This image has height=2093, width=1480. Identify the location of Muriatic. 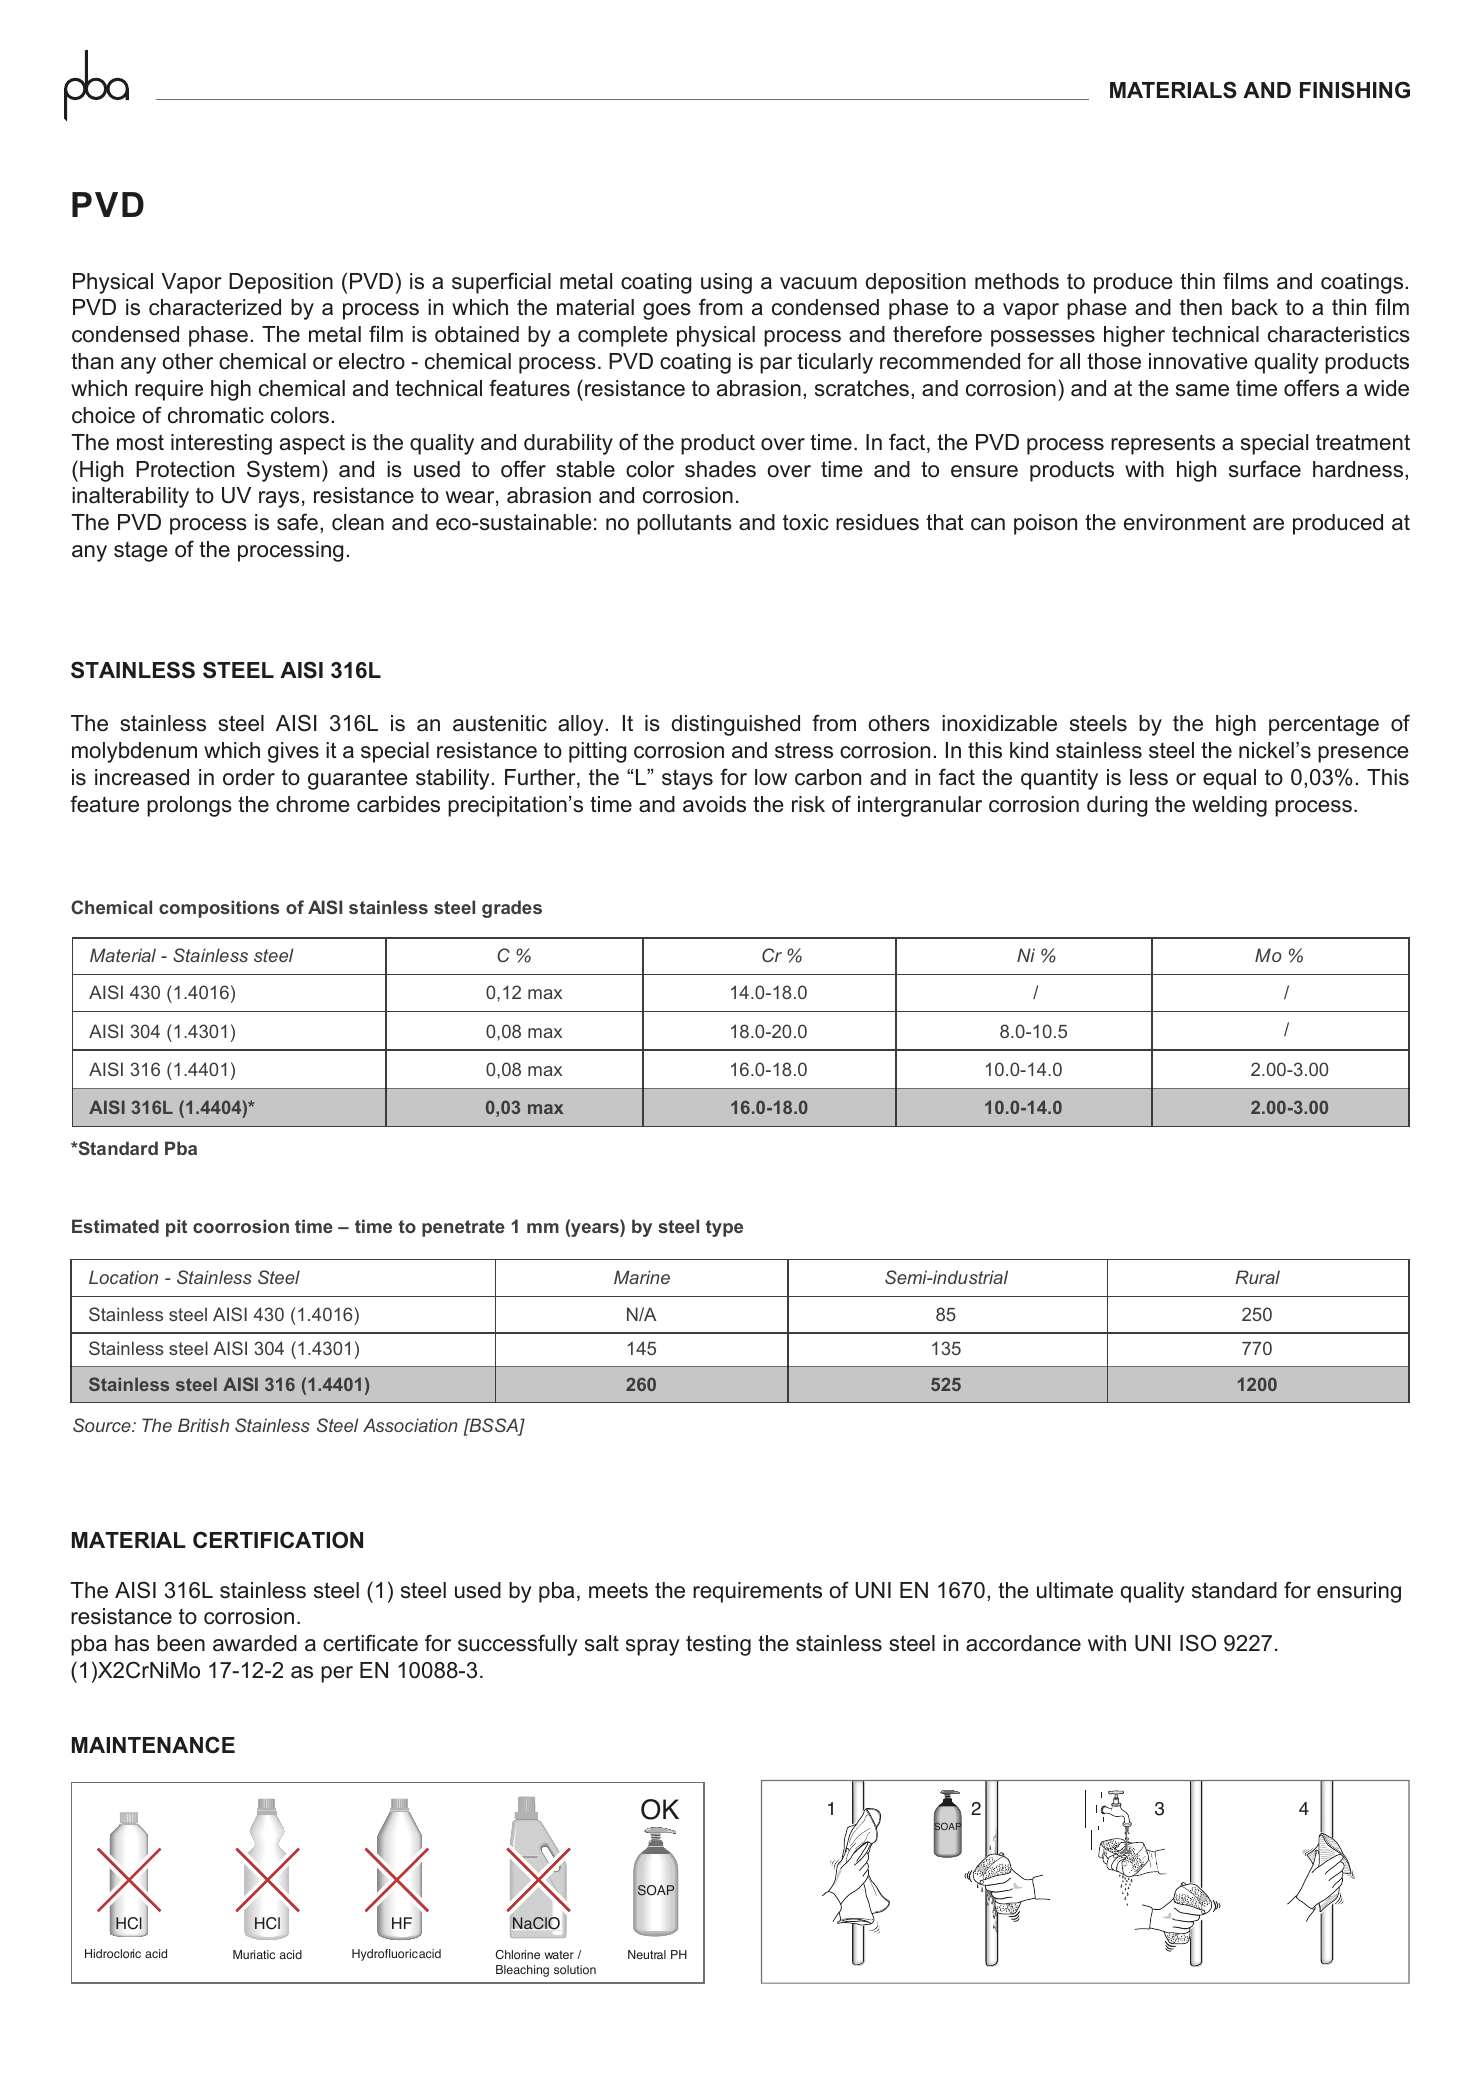
(254, 1954).
